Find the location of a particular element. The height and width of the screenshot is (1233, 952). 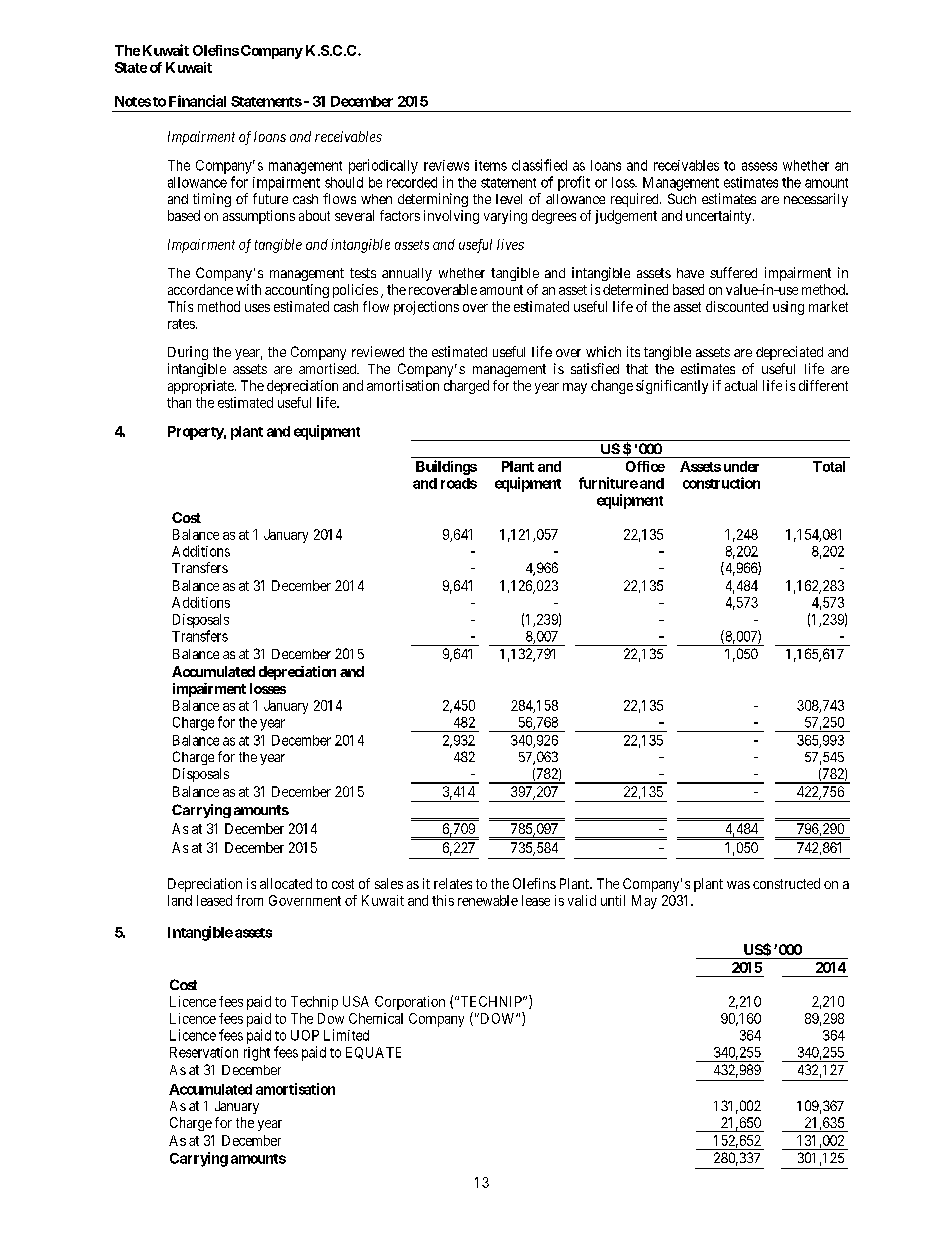

Financial is located at coordinates (197, 101).
